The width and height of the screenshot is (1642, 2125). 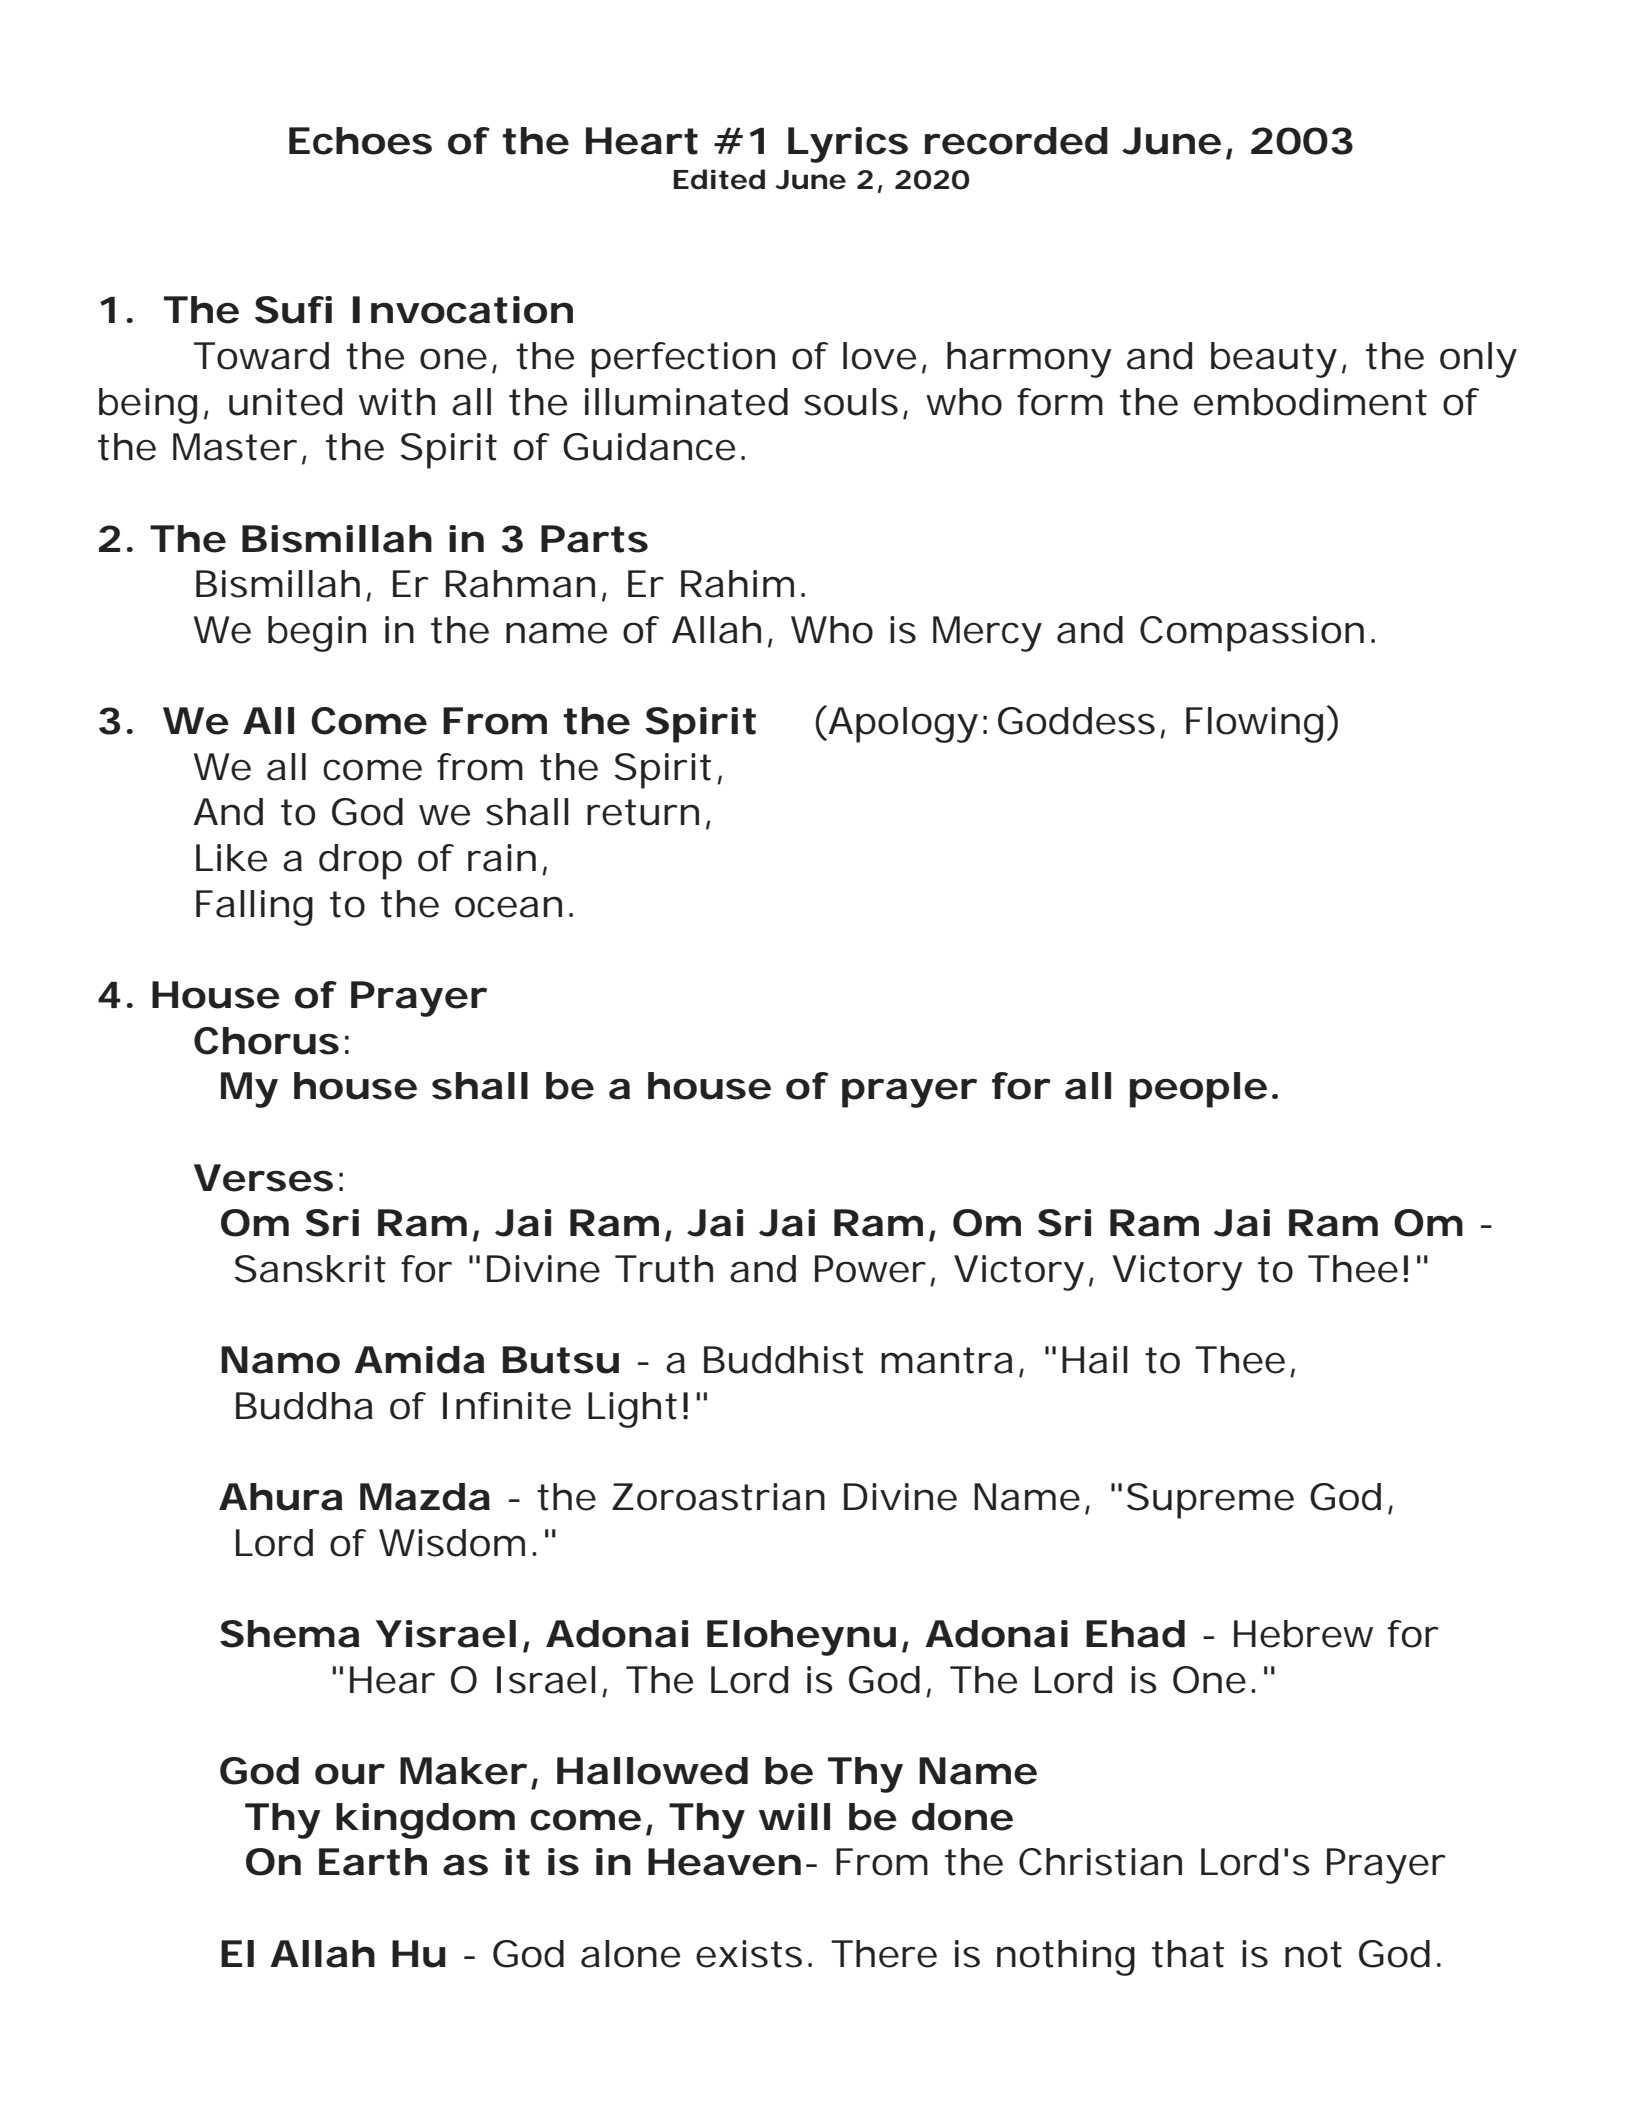 What do you see at coordinates (848, 145) in the screenshot?
I see `Lyrics` at bounding box center [848, 145].
